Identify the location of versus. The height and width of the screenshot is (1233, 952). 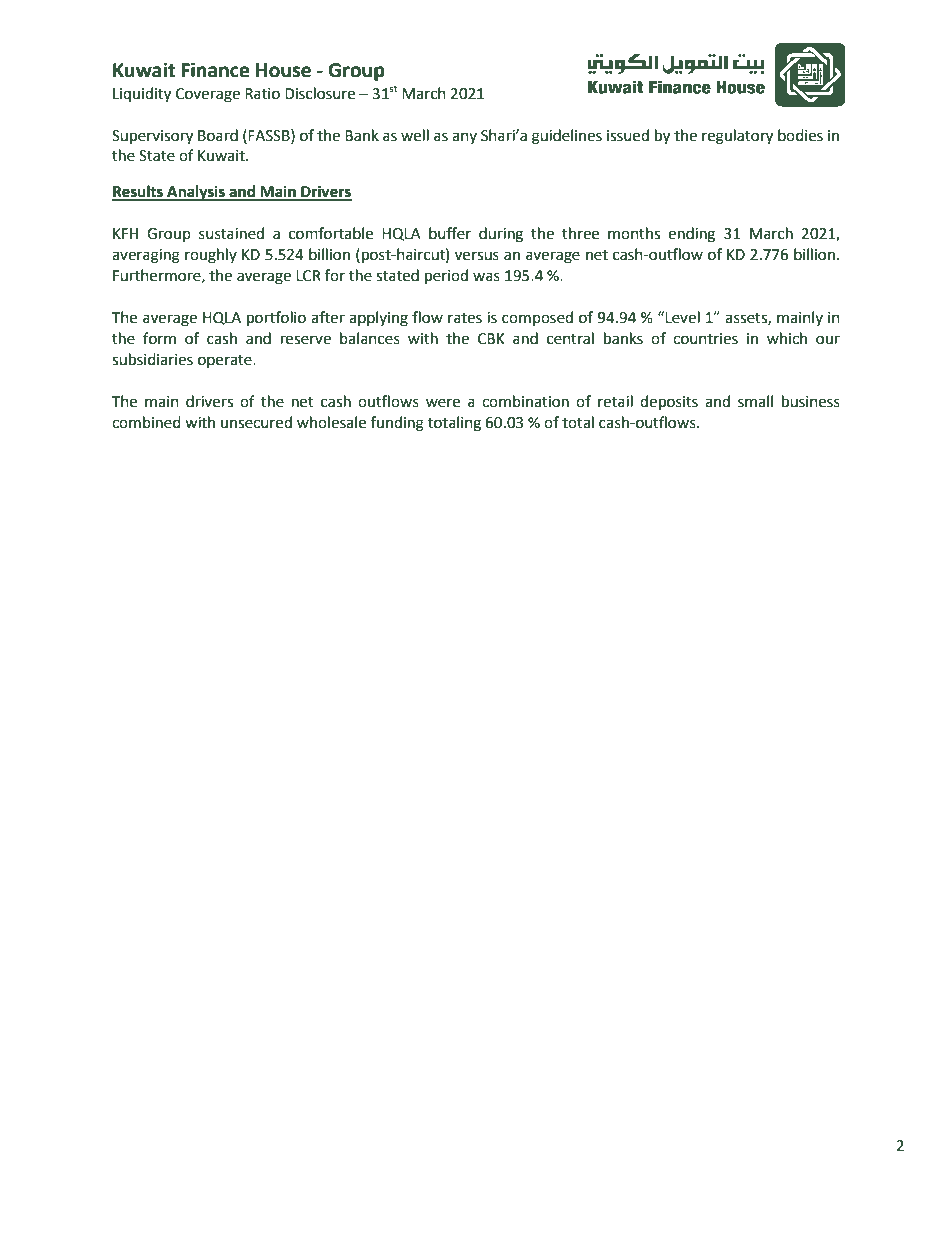
(477, 256).
